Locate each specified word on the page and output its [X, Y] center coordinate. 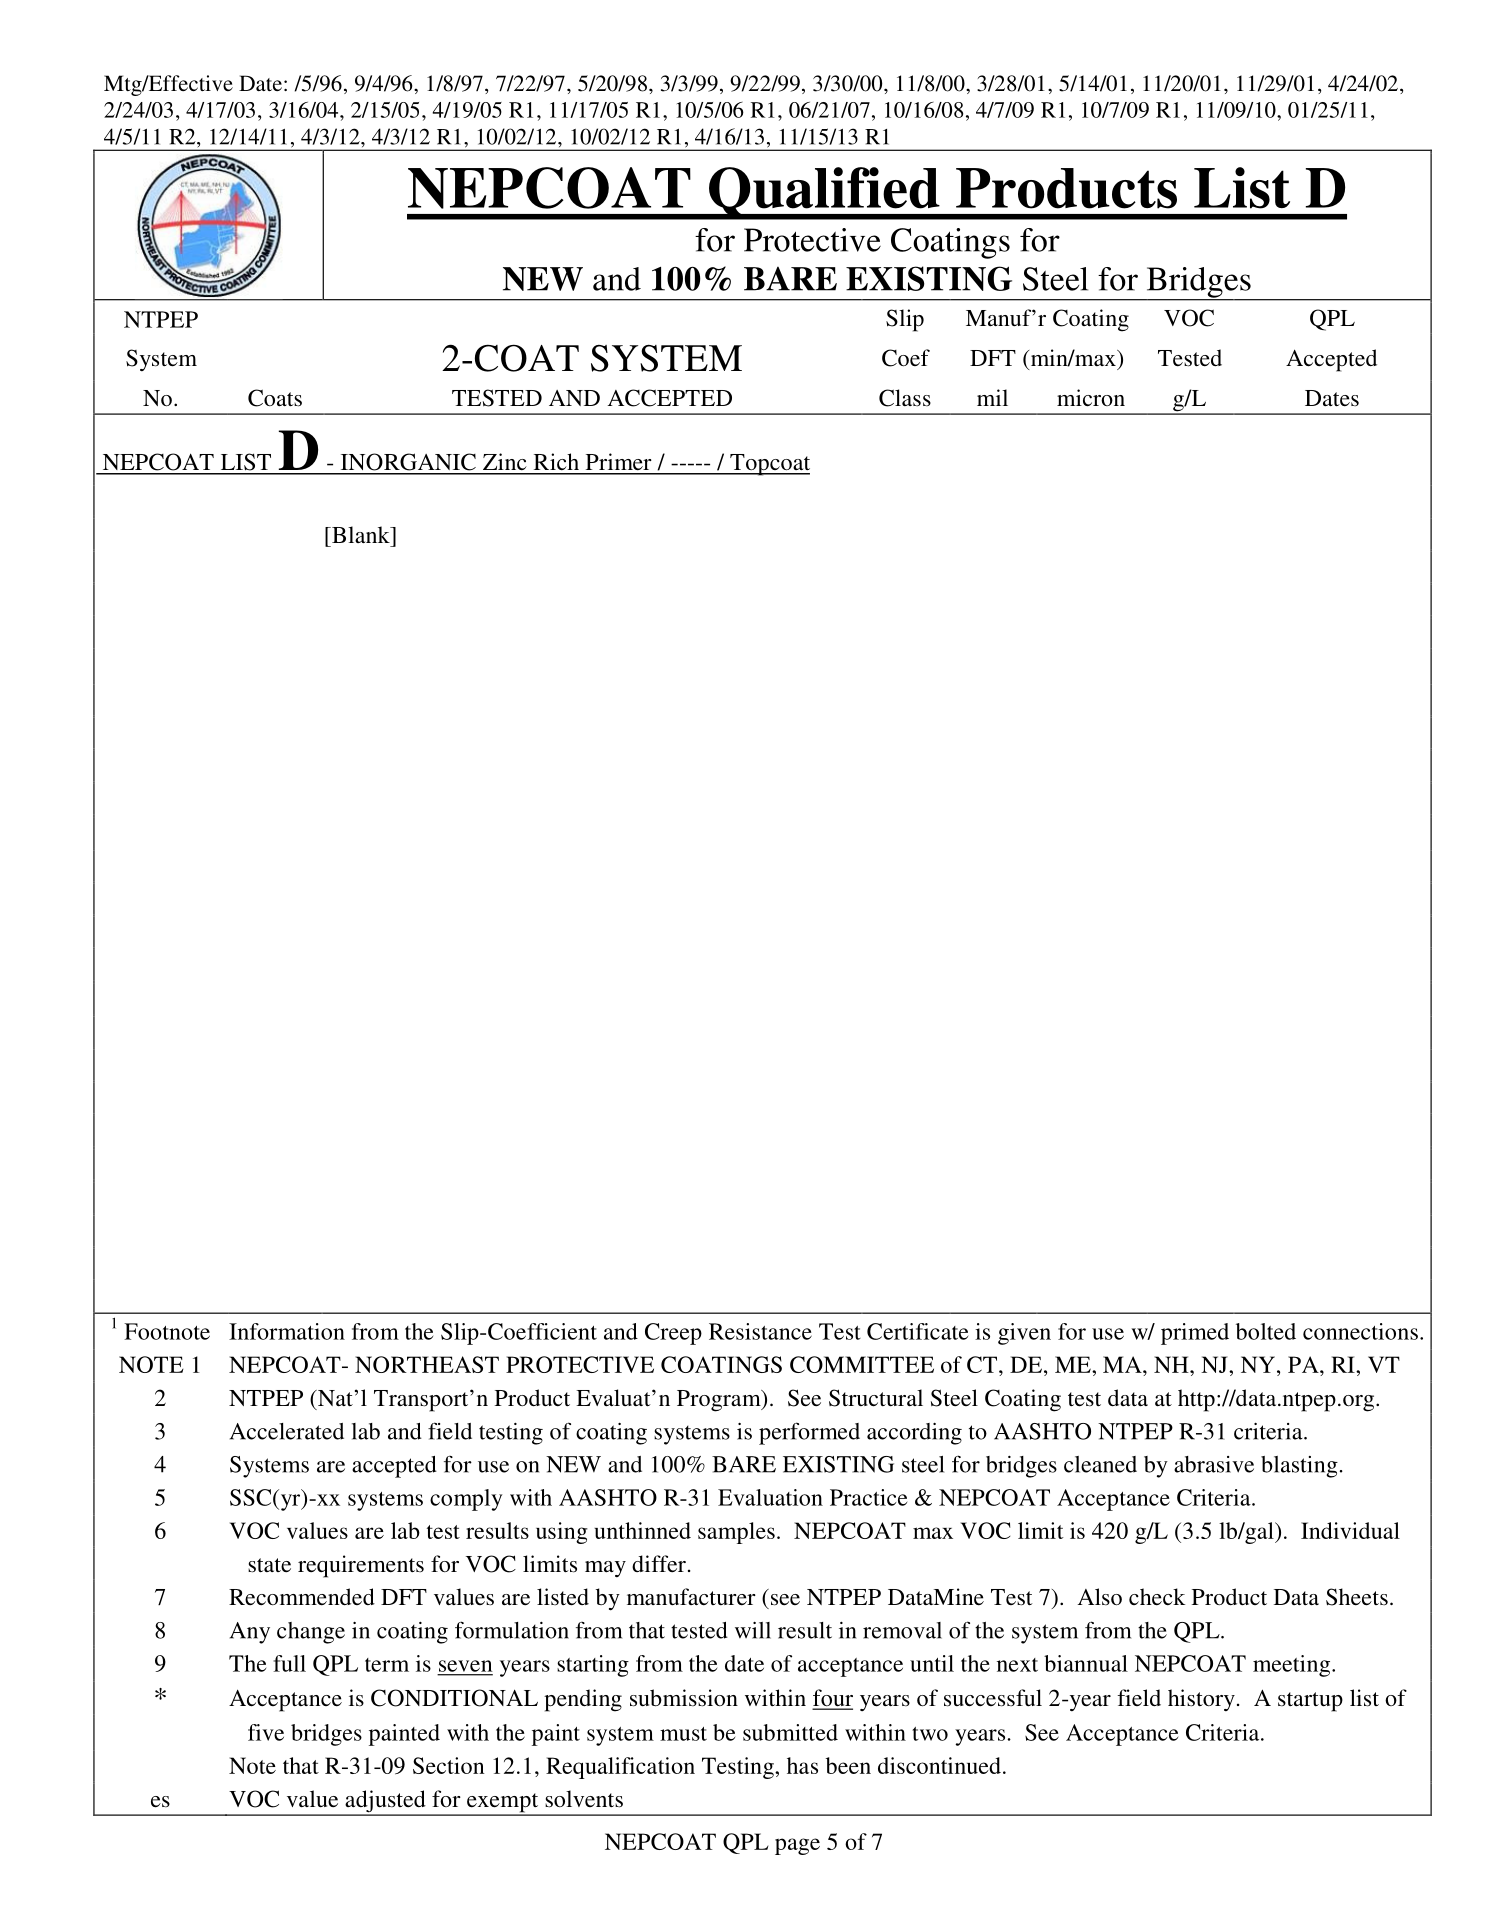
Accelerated [287, 1431]
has [802, 1765]
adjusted [385, 1802]
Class [905, 398]
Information [287, 1331]
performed [809, 1433]
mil [992, 397]
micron [1091, 398]
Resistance [760, 1331]
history [1201, 1700]
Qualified [824, 193]
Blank [361, 534]
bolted [1266, 1331]
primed [1195, 1334]
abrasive [1214, 1464]
